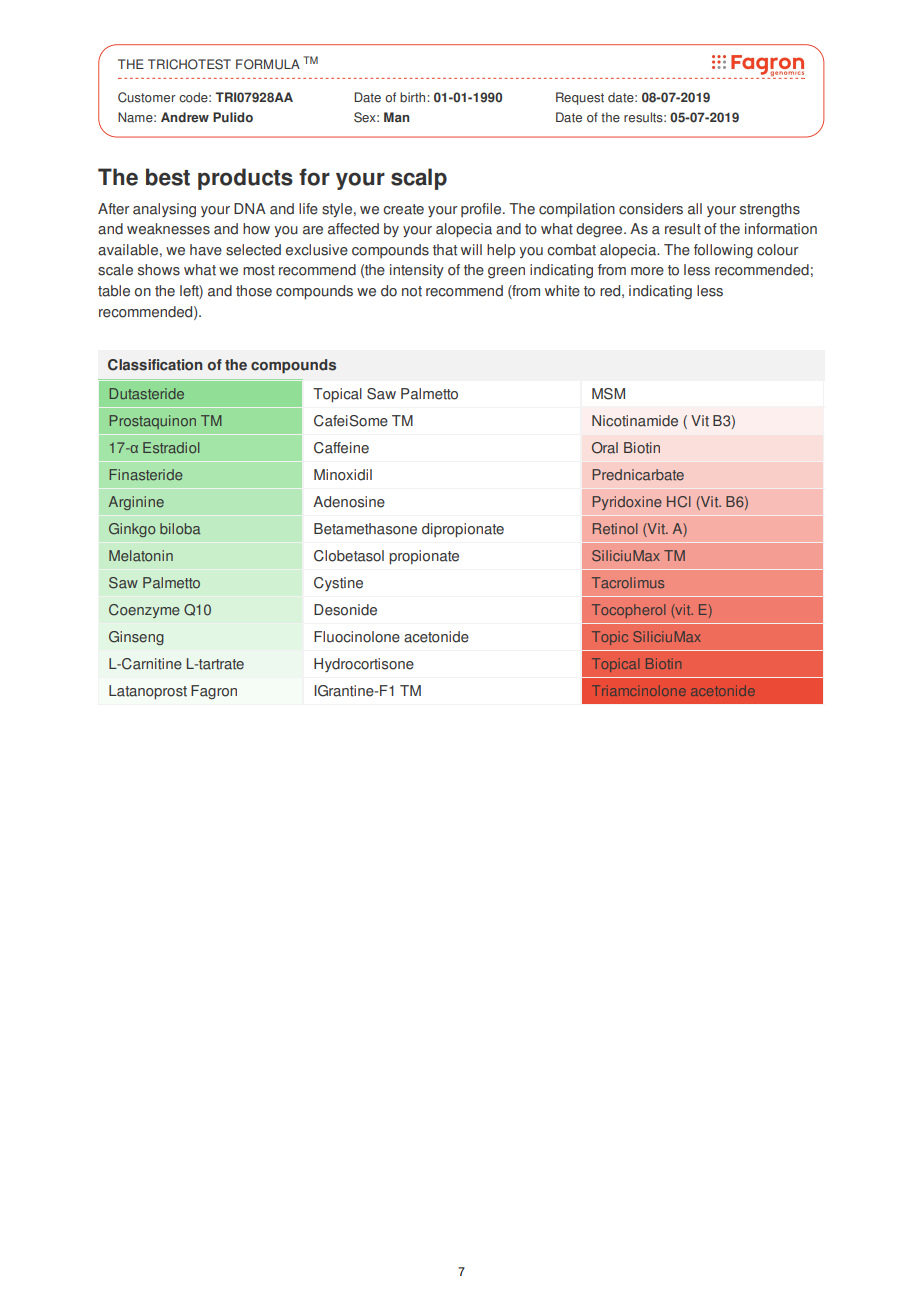 The height and width of the screenshot is (1308, 924). I want to click on Triamcinolone, so click(639, 690).
